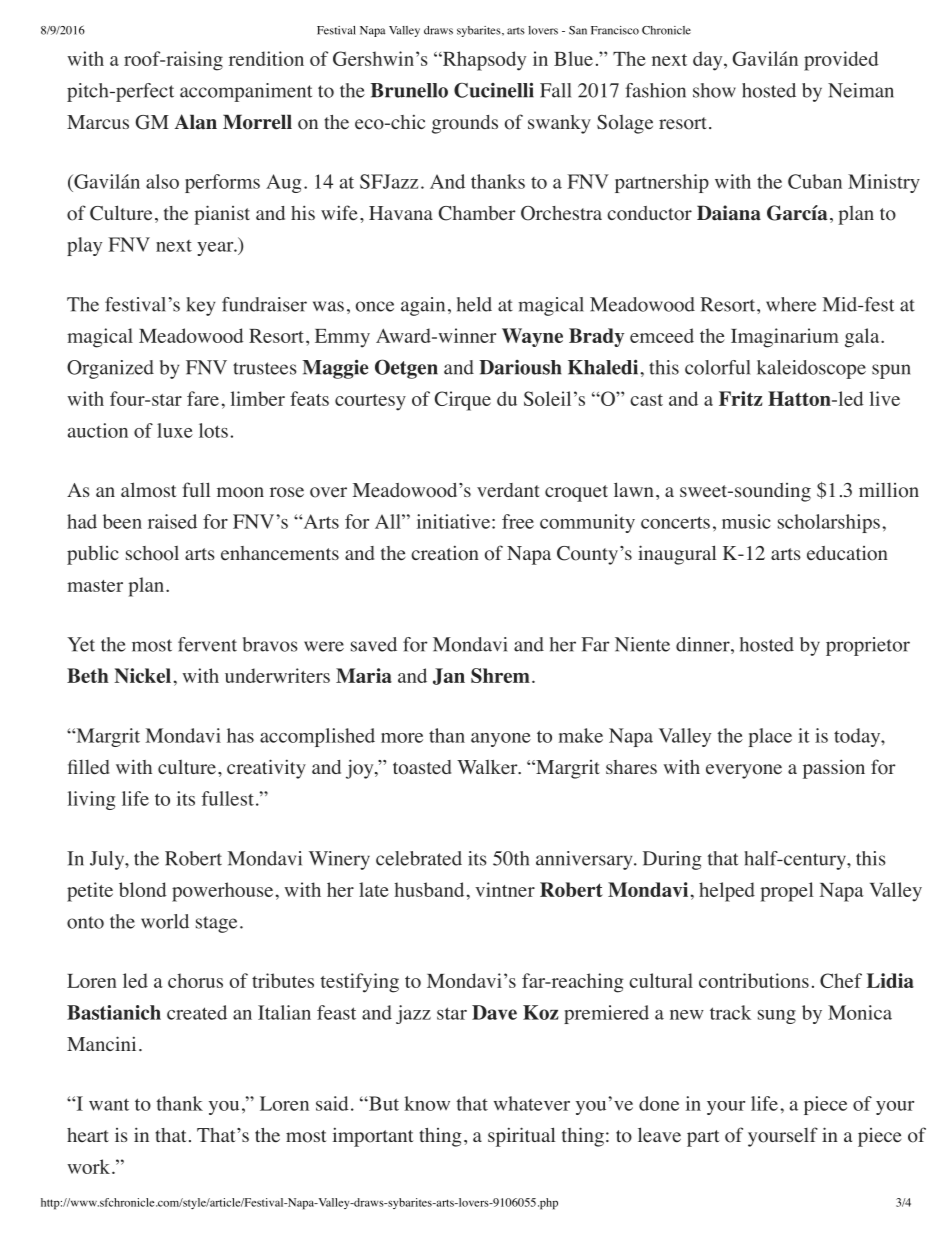  What do you see at coordinates (847, 553) in the image?
I see `education` at bounding box center [847, 553].
